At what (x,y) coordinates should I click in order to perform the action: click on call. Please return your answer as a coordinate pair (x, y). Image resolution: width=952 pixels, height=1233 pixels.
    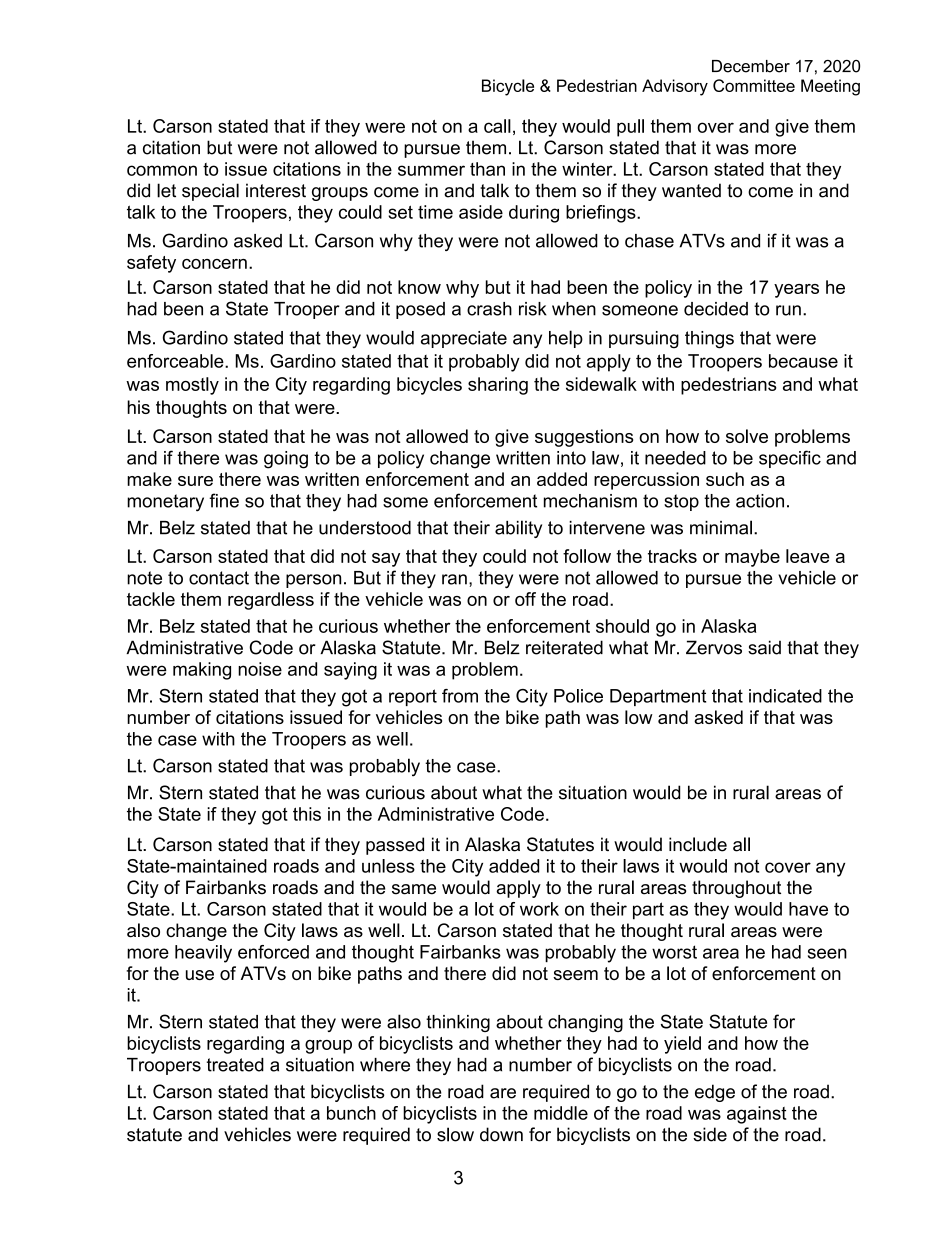
    Looking at the image, I should click on (497, 126).
